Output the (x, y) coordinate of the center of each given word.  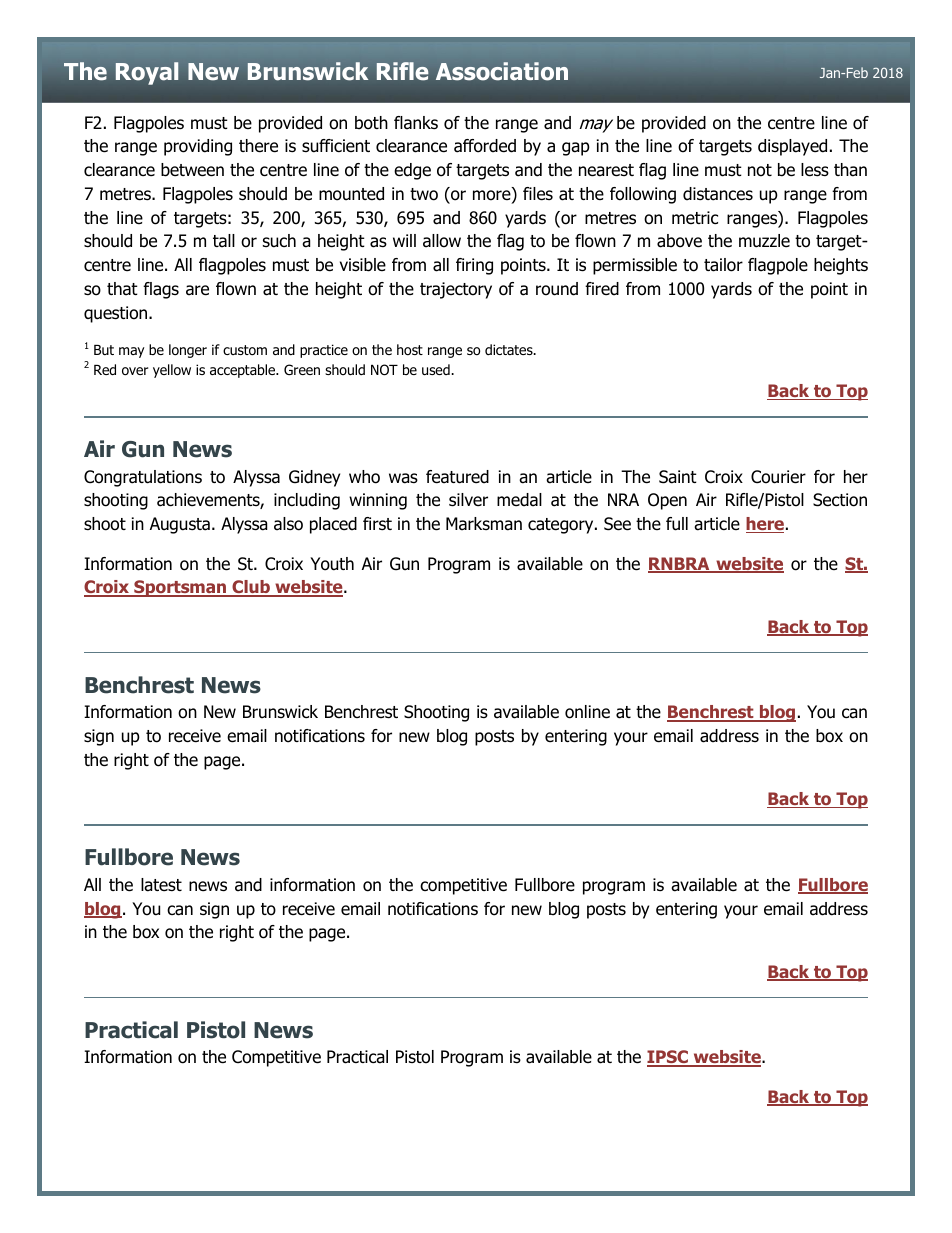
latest (161, 885)
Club (251, 588)
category (562, 526)
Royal (147, 73)
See (617, 524)
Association (502, 71)
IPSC (669, 1058)
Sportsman (180, 588)
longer (188, 351)
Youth (332, 564)
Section (840, 500)
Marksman (484, 524)
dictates (510, 349)
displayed (792, 147)
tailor (723, 265)
